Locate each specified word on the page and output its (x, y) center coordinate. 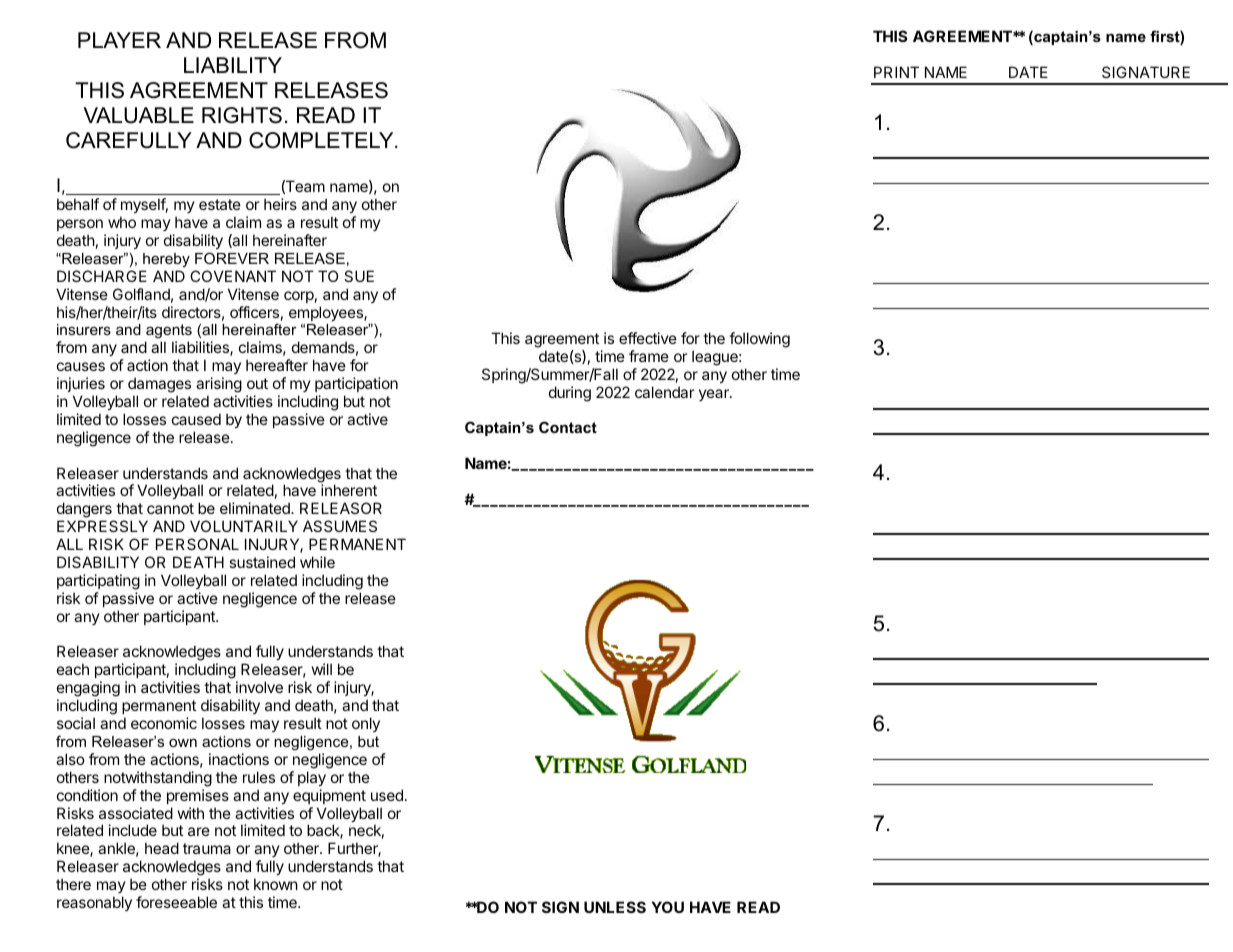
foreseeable (176, 902)
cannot (170, 508)
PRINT (896, 72)
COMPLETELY (322, 140)
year (715, 395)
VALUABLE (139, 115)
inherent (349, 490)
